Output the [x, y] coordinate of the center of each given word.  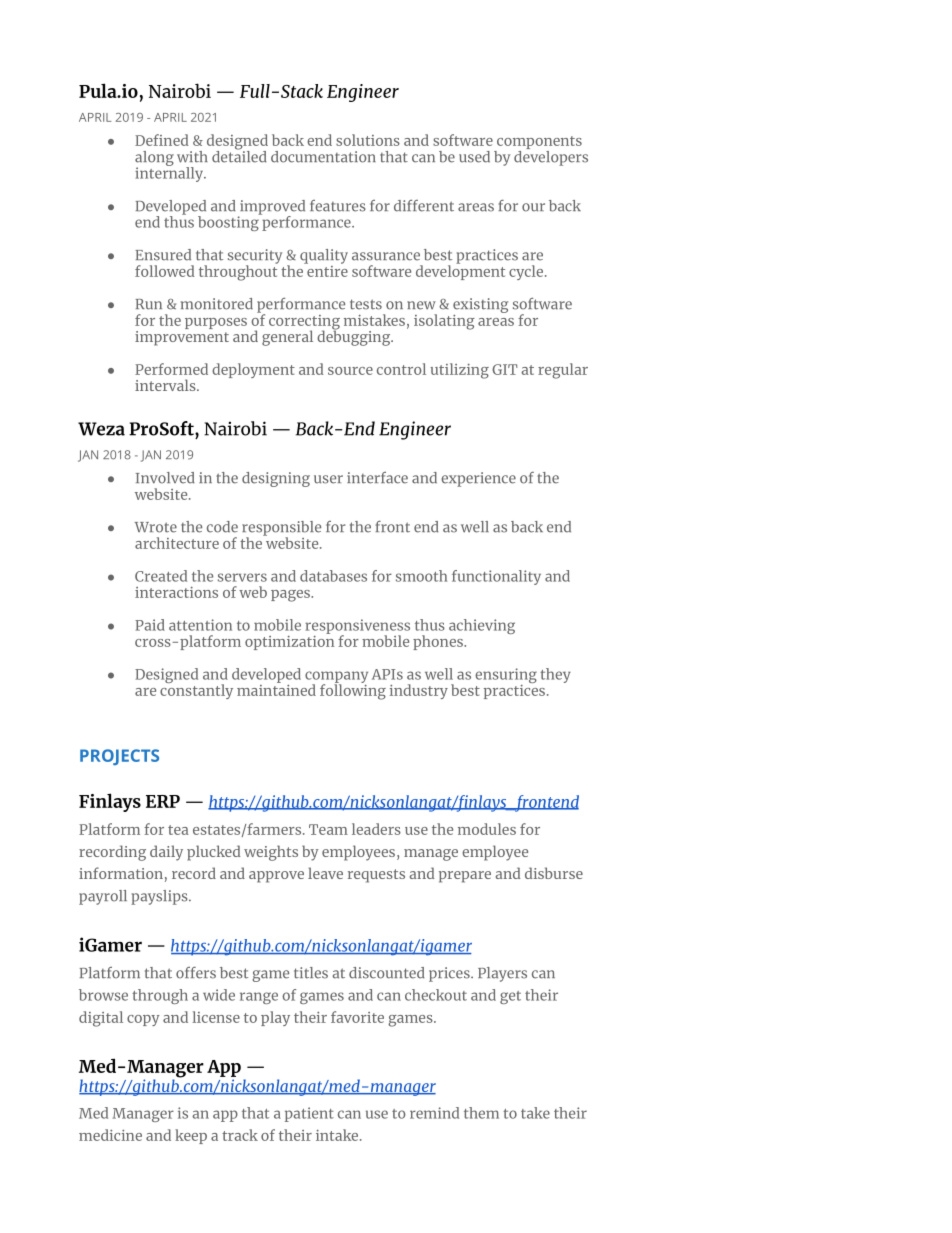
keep [191, 1136]
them [481, 1113]
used [474, 157]
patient [309, 1114]
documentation [323, 157]
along [154, 159]
